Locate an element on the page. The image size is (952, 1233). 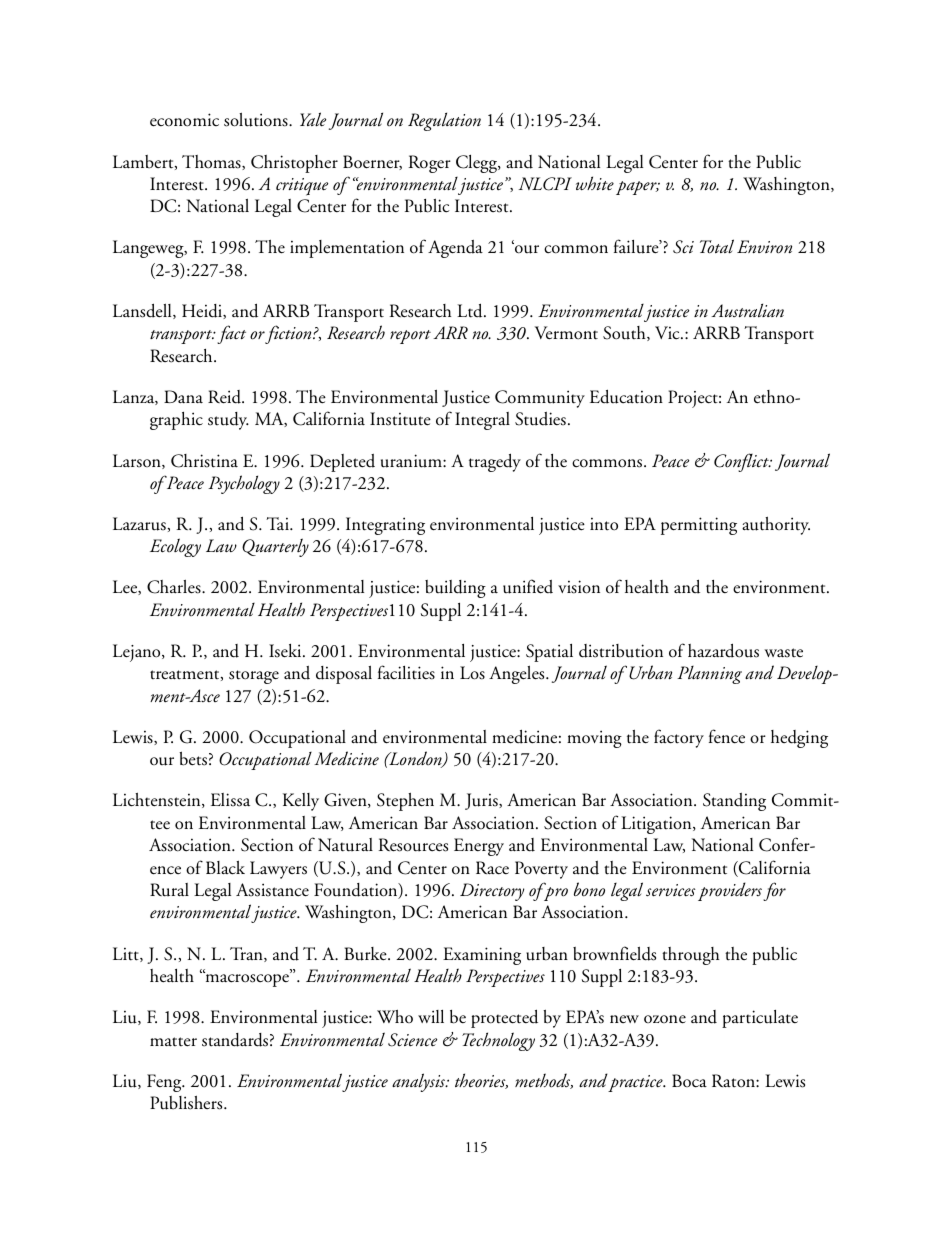
Standing is located at coordinates (734, 802).
